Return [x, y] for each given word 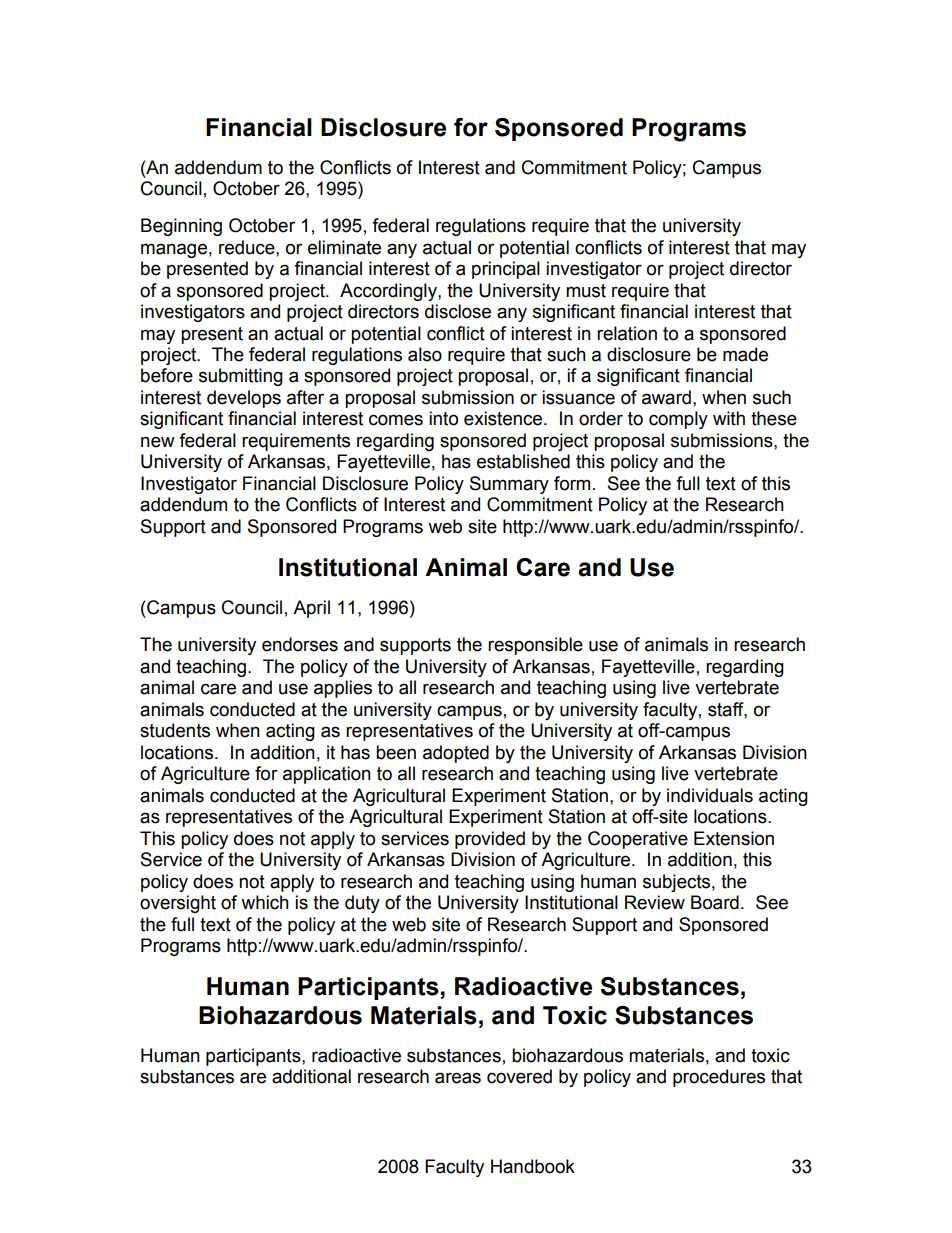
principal [506, 270]
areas [458, 1078]
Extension [734, 838]
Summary [509, 485]
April [311, 609]
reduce [248, 247]
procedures [719, 1078]
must [586, 291]
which [265, 902]
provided [490, 840]
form [572, 483]
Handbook [533, 1166]
